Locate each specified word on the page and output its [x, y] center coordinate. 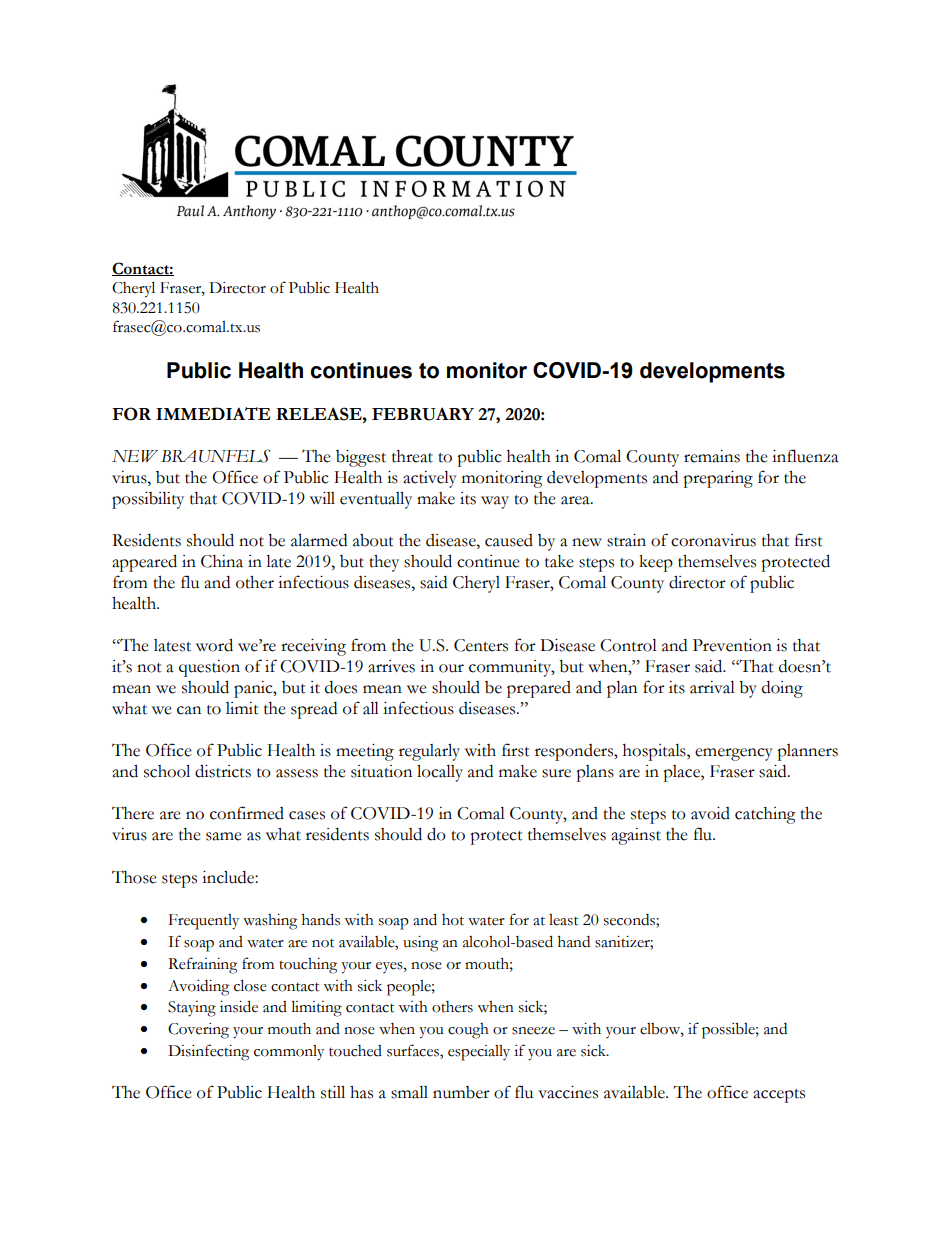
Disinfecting [208, 1052]
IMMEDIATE [213, 413]
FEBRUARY [423, 414]
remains [712, 456]
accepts [779, 1096]
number [461, 1092]
